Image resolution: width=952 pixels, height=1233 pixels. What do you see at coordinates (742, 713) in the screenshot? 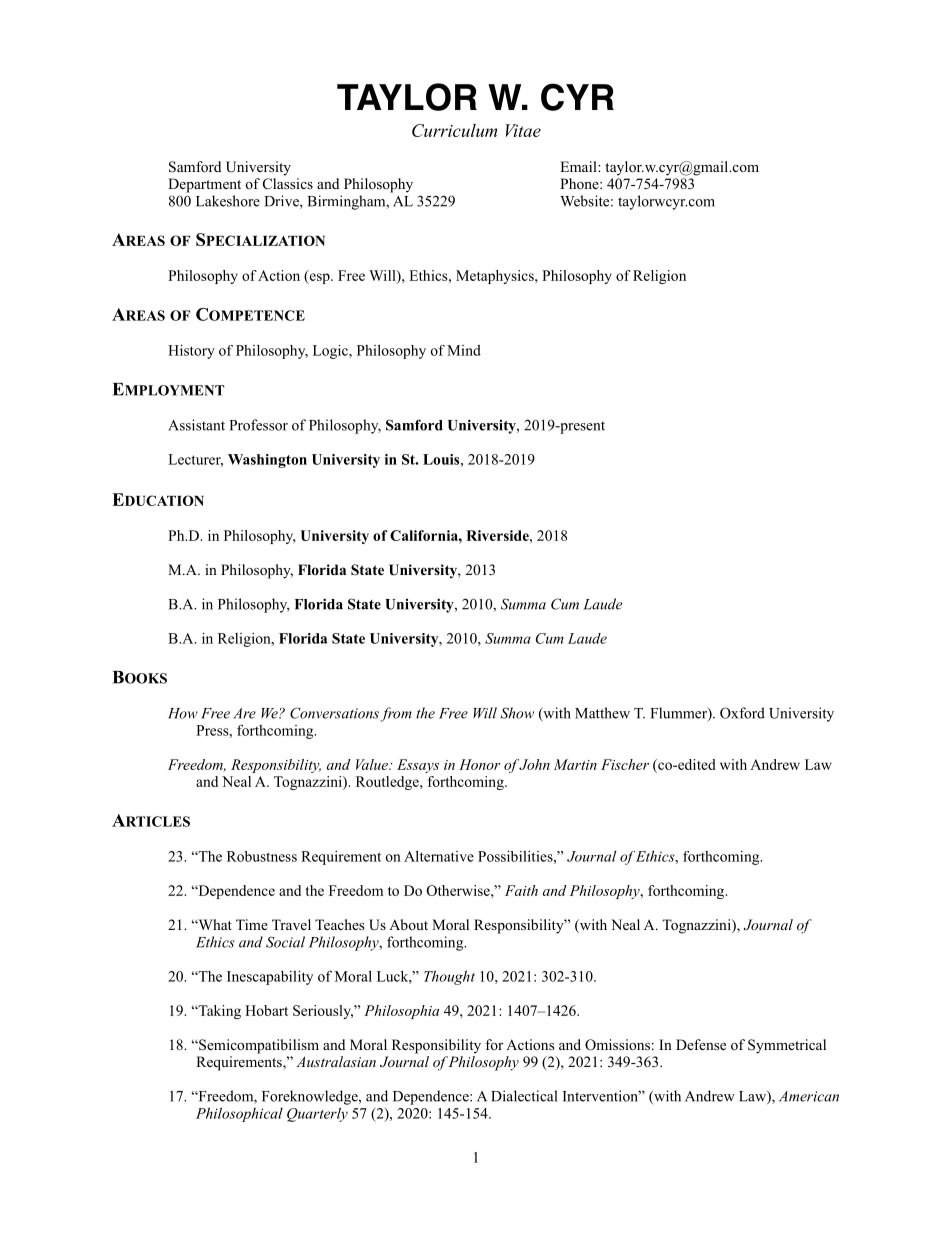
I see `Oxford` at bounding box center [742, 713].
